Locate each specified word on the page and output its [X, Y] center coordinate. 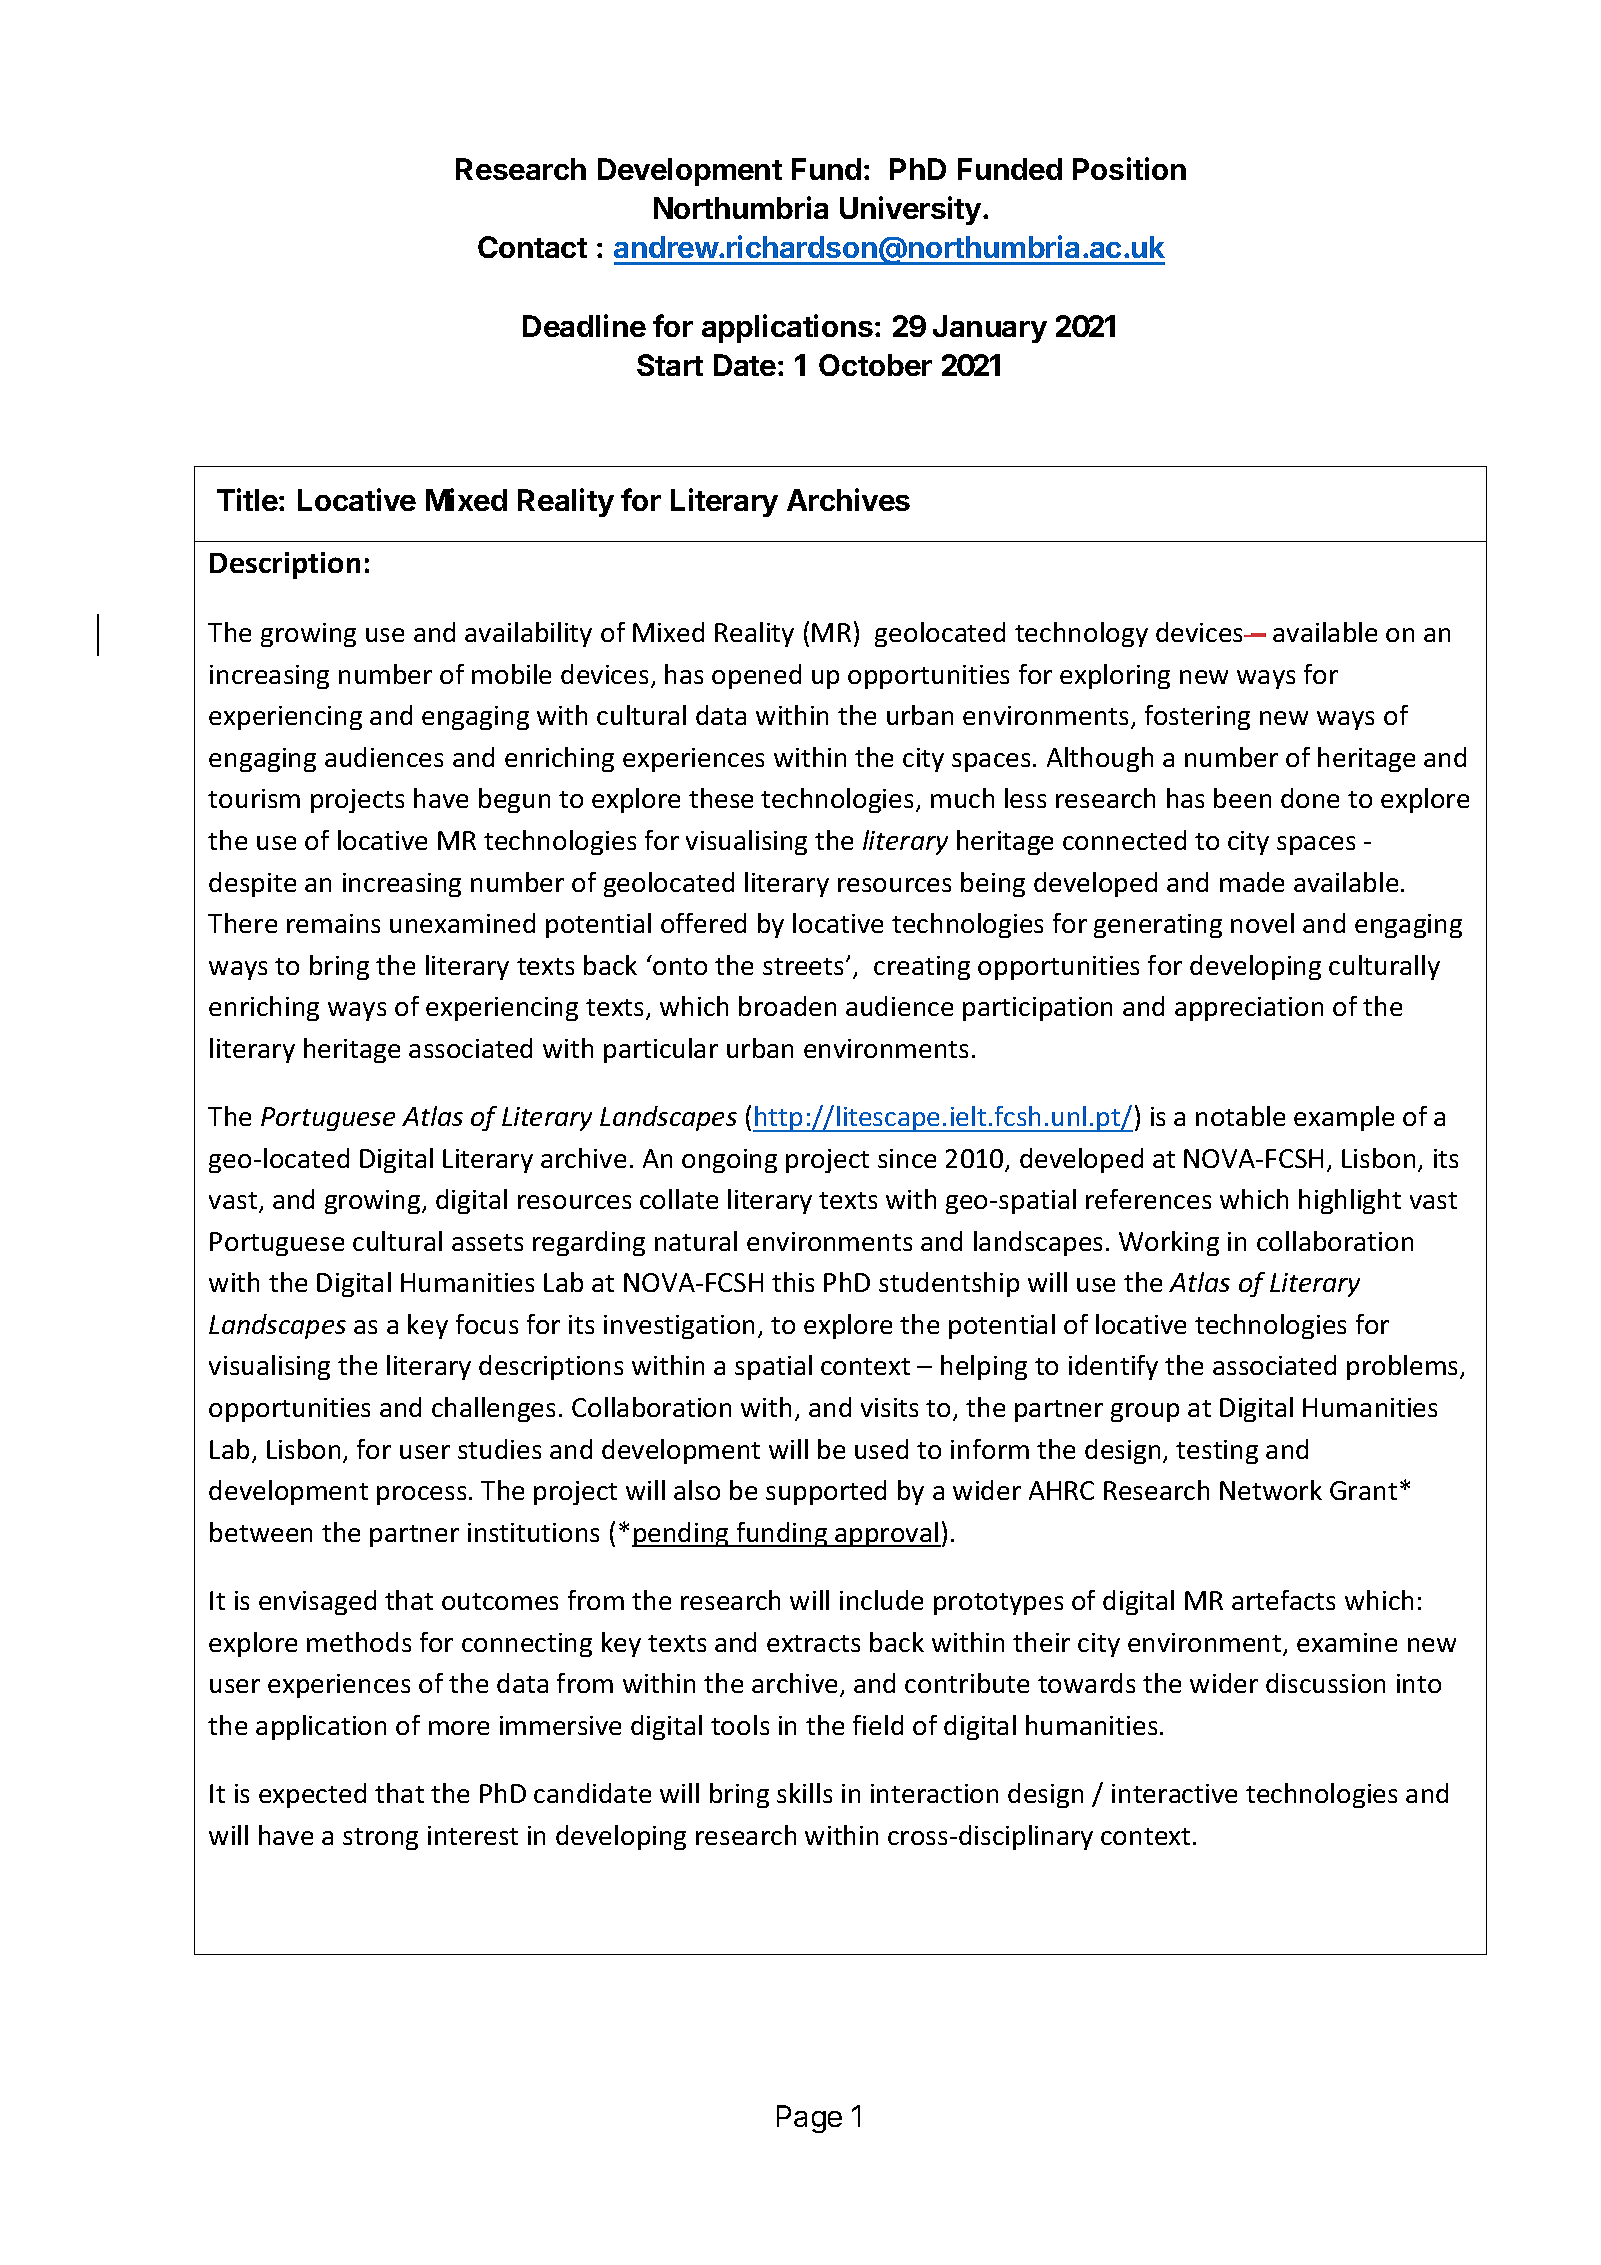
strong [380, 1839]
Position [1129, 168]
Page [809, 2119]
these [721, 798]
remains [333, 923]
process [421, 1495]
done [1310, 798]
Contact [532, 247]
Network [1271, 1490]
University [910, 210]
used [881, 1449]
